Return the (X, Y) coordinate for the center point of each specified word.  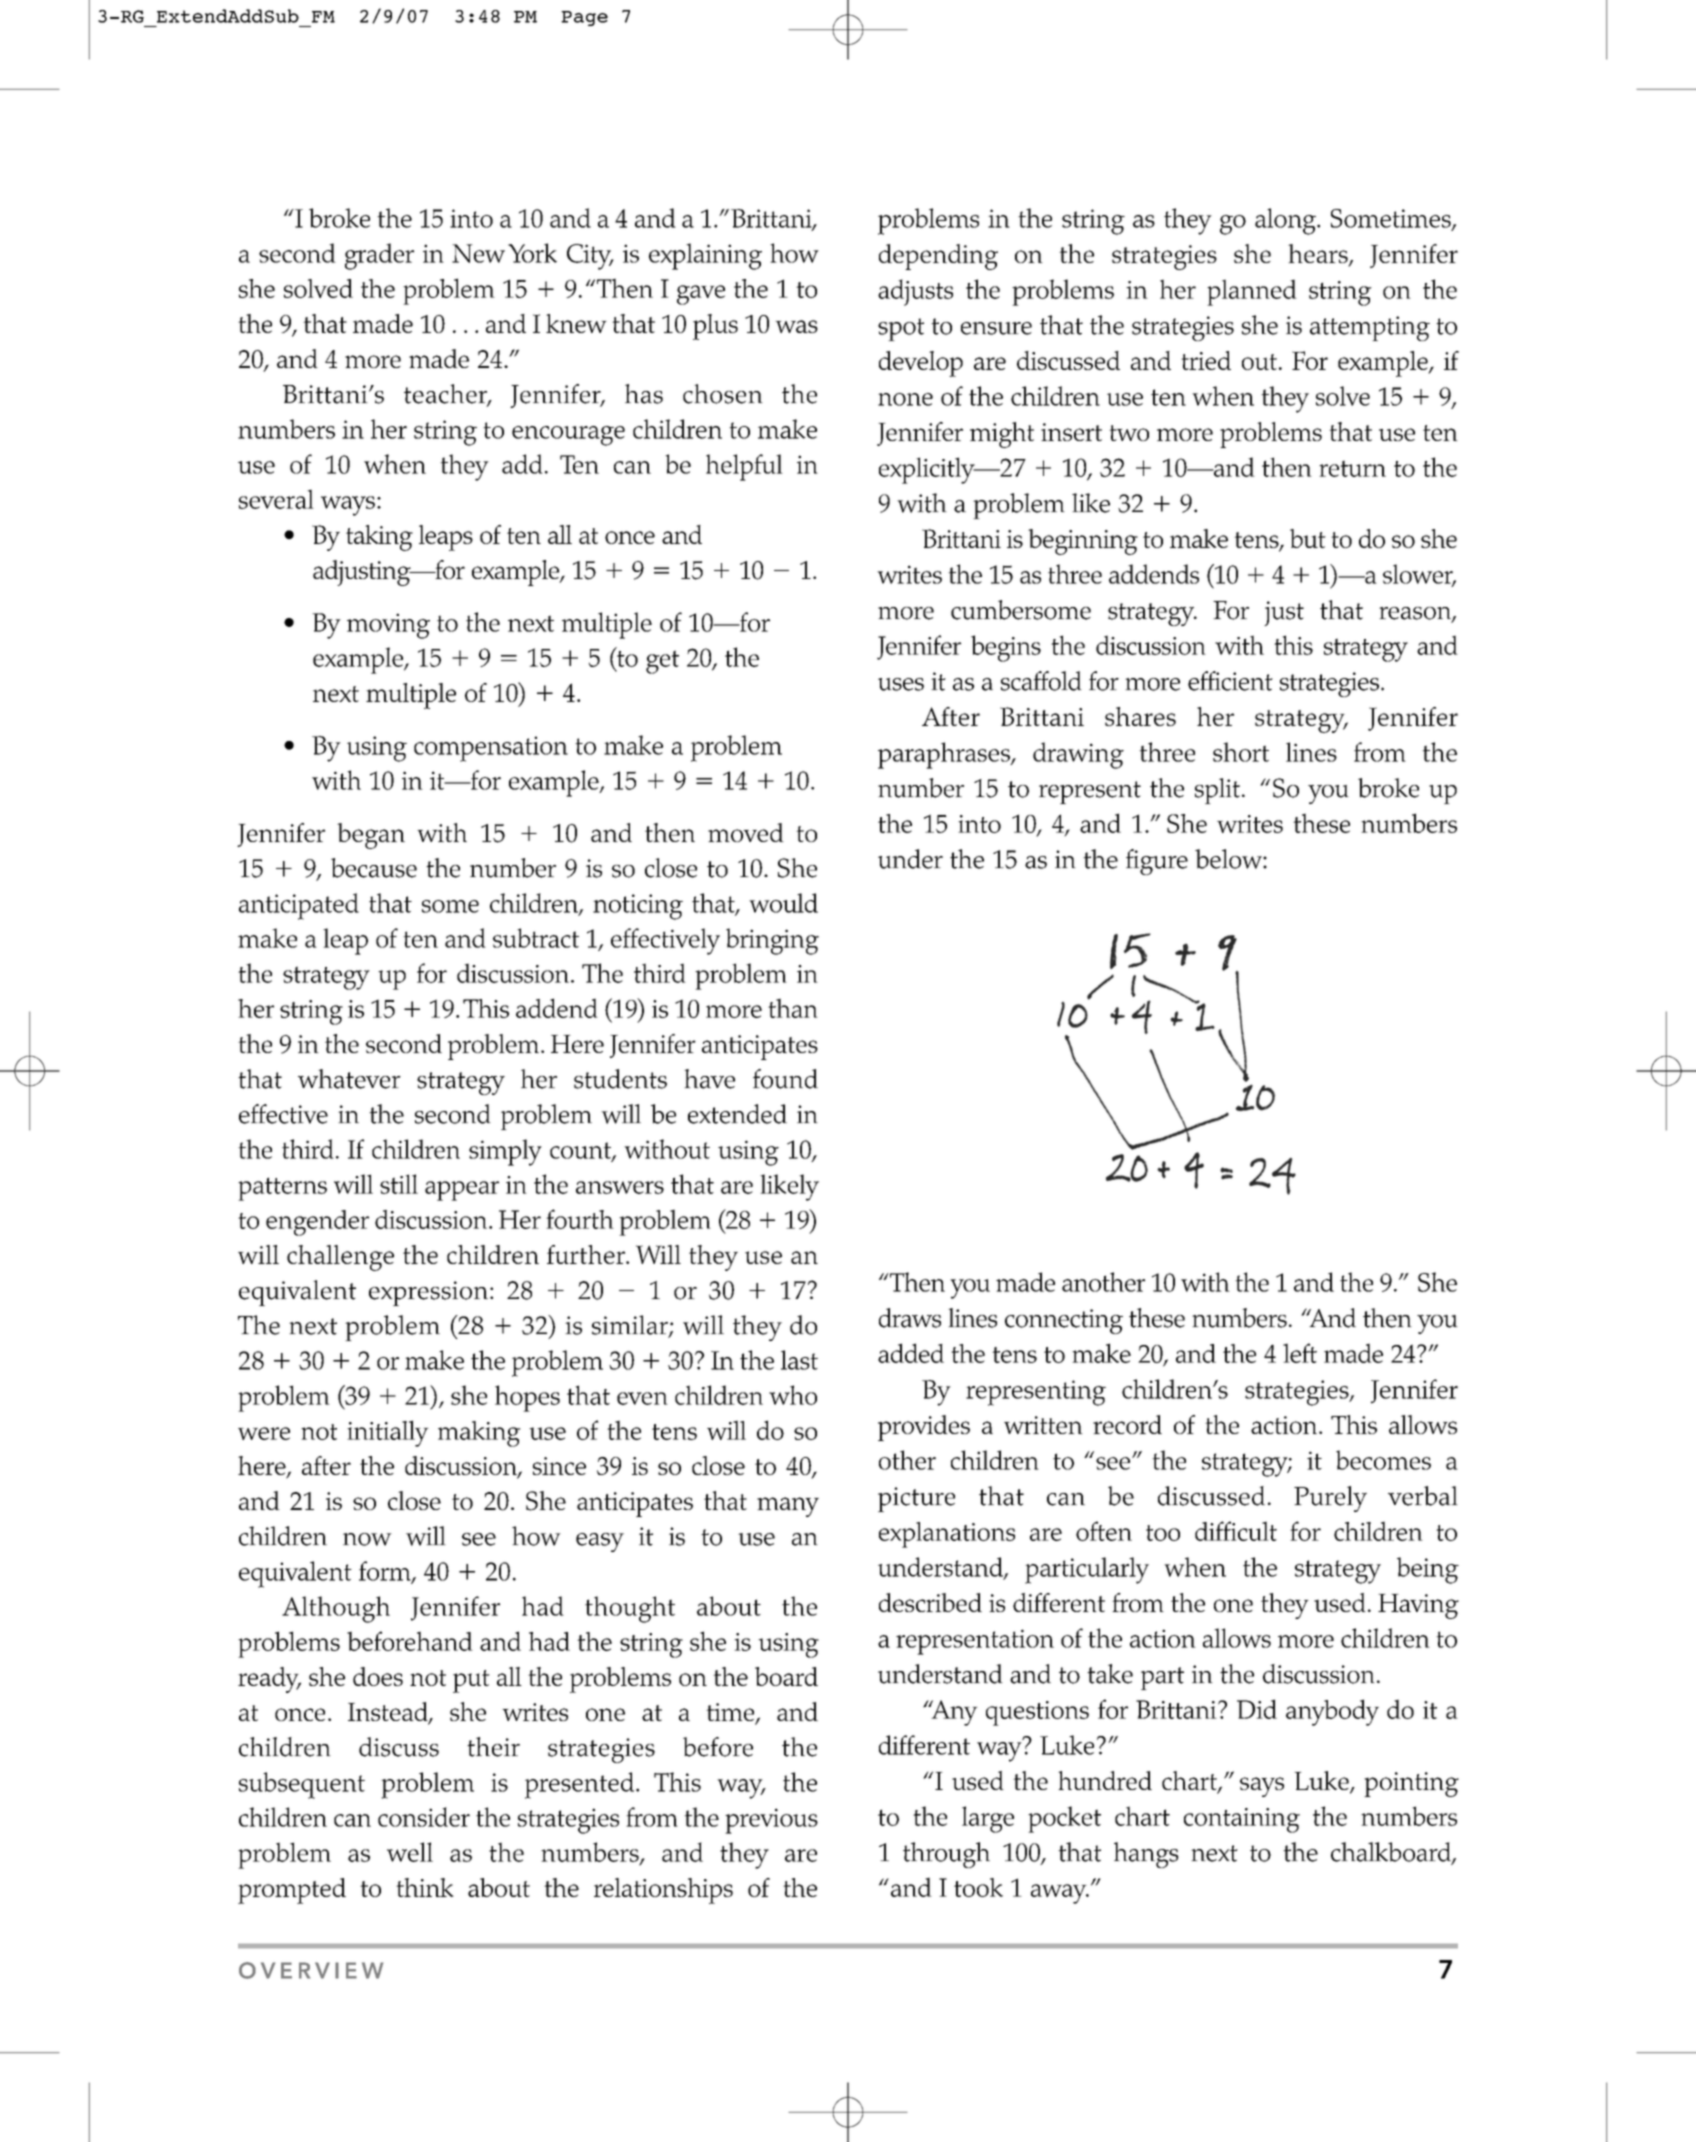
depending (938, 257)
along (1287, 221)
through (946, 1855)
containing (1242, 1820)
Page (584, 18)
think (425, 1887)
